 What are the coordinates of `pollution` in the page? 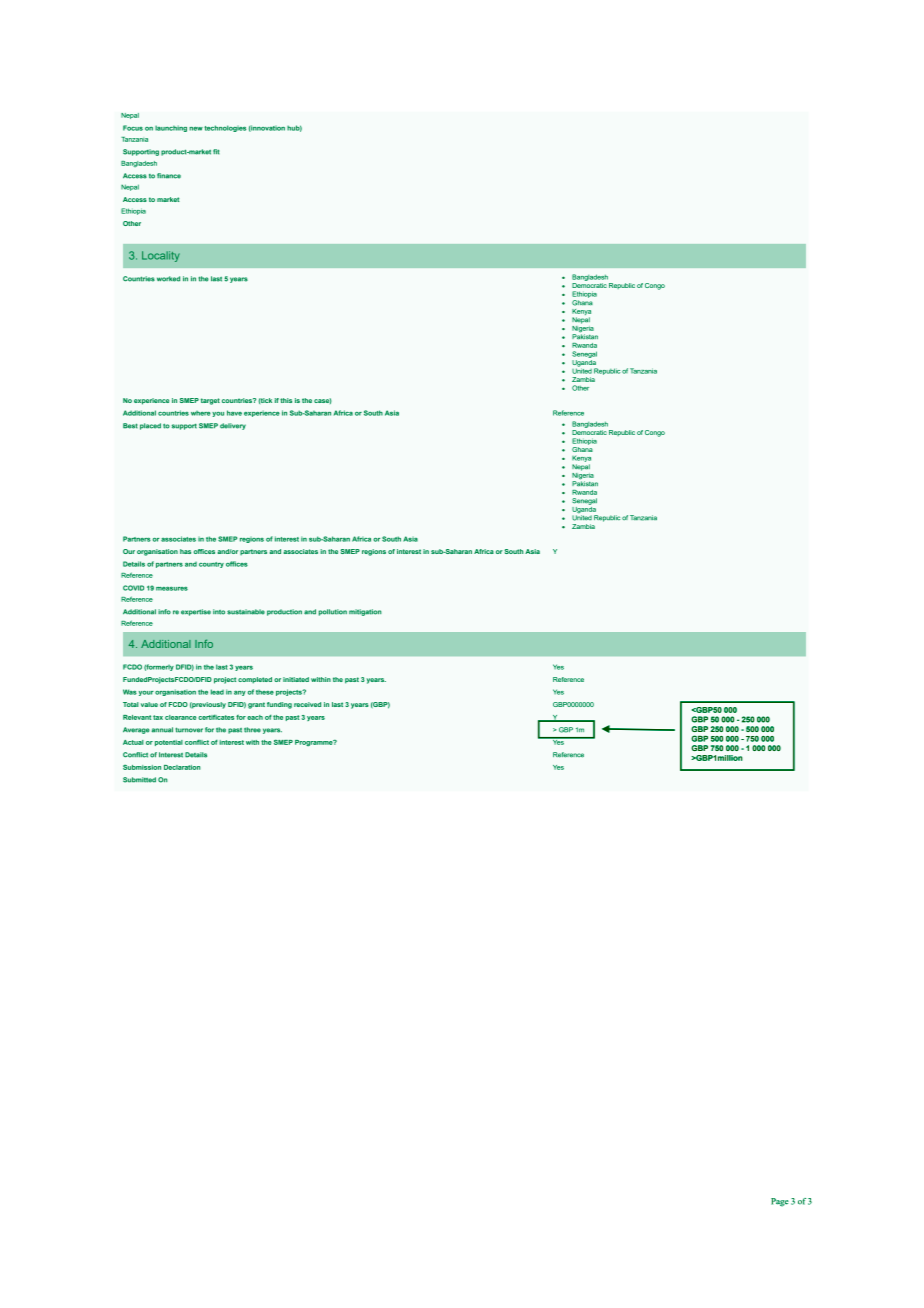 It's located at (333, 612).
